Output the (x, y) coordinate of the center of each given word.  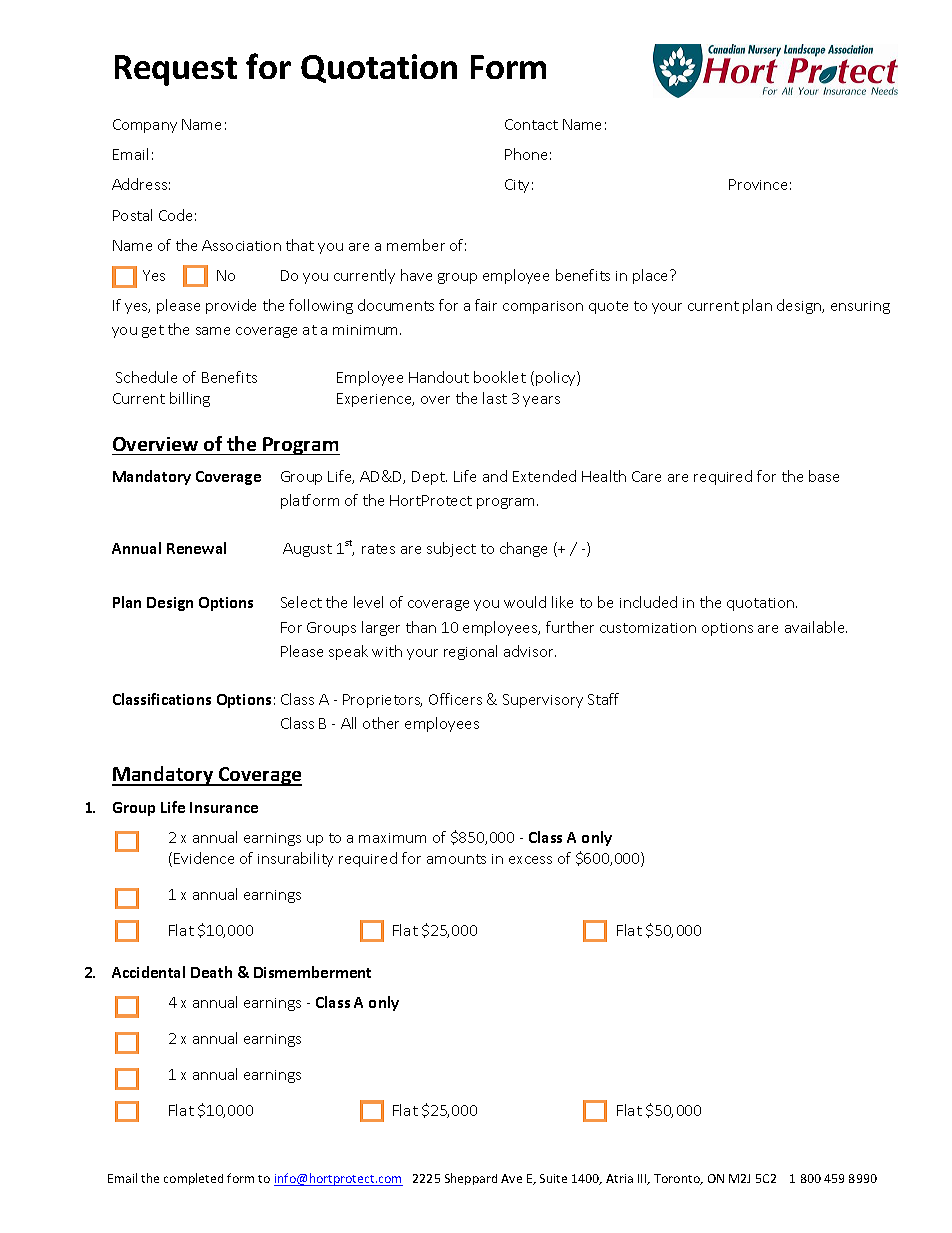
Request (176, 70)
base (824, 476)
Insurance (224, 807)
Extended (544, 476)
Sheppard (471, 1179)
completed (193, 1179)
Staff (603, 699)
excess (530, 860)
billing (190, 399)
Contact (531, 124)
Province (758, 184)
